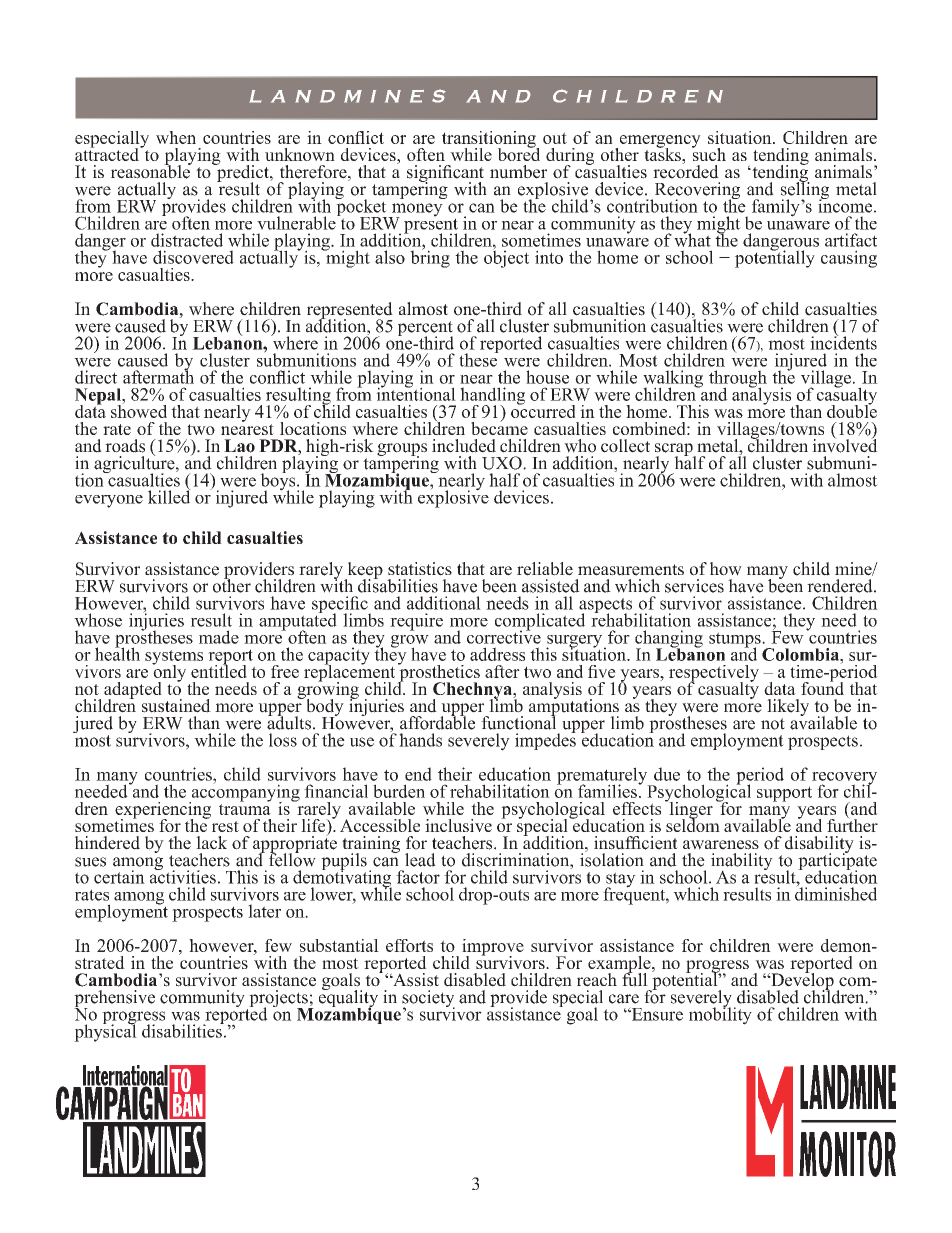 This image has height=1233, width=952. I want to click on address, so click(497, 654).
